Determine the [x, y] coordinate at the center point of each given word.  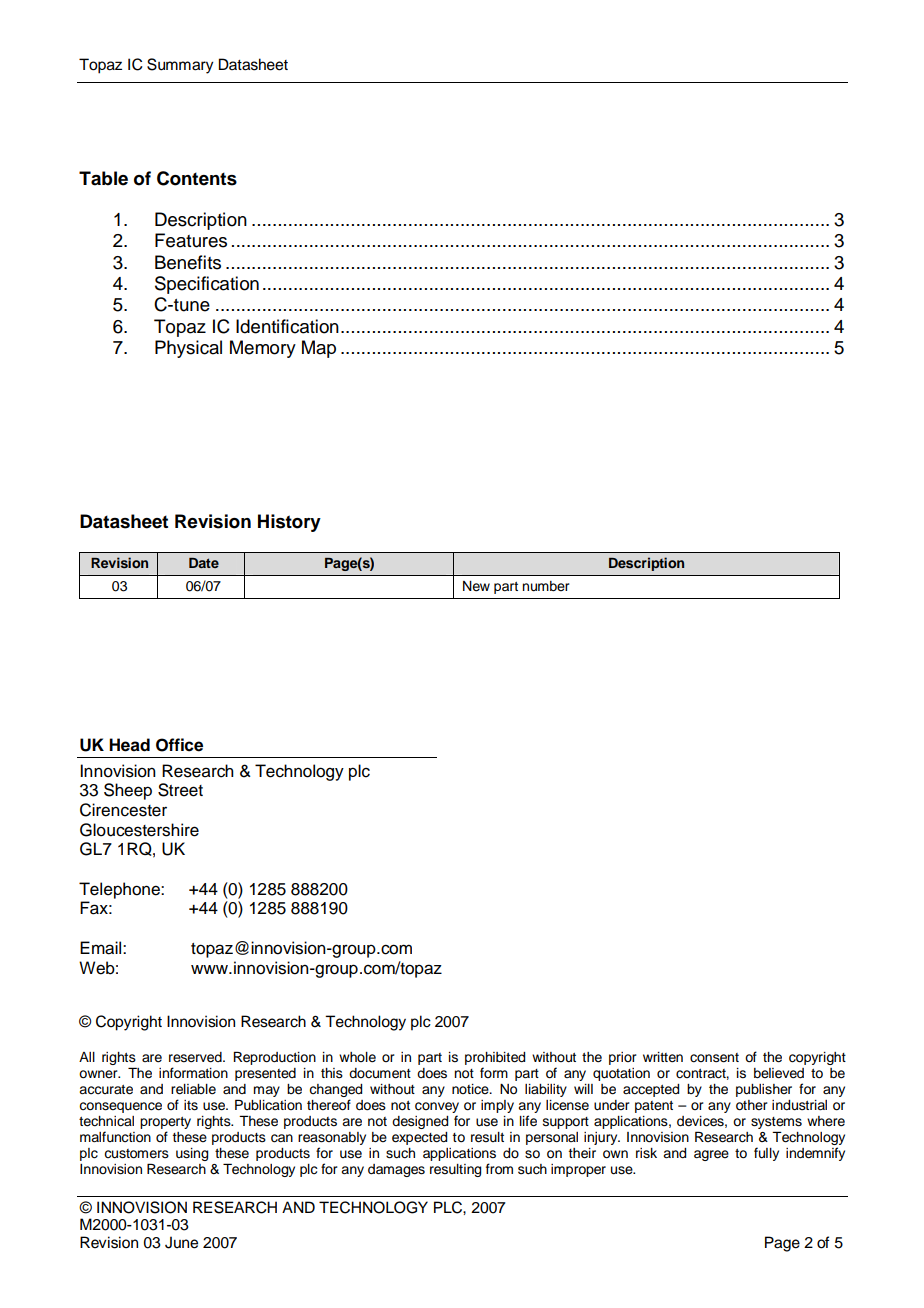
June [181, 1242]
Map [319, 349]
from [499, 1169]
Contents [197, 178]
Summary [180, 66]
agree [711, 1155]
